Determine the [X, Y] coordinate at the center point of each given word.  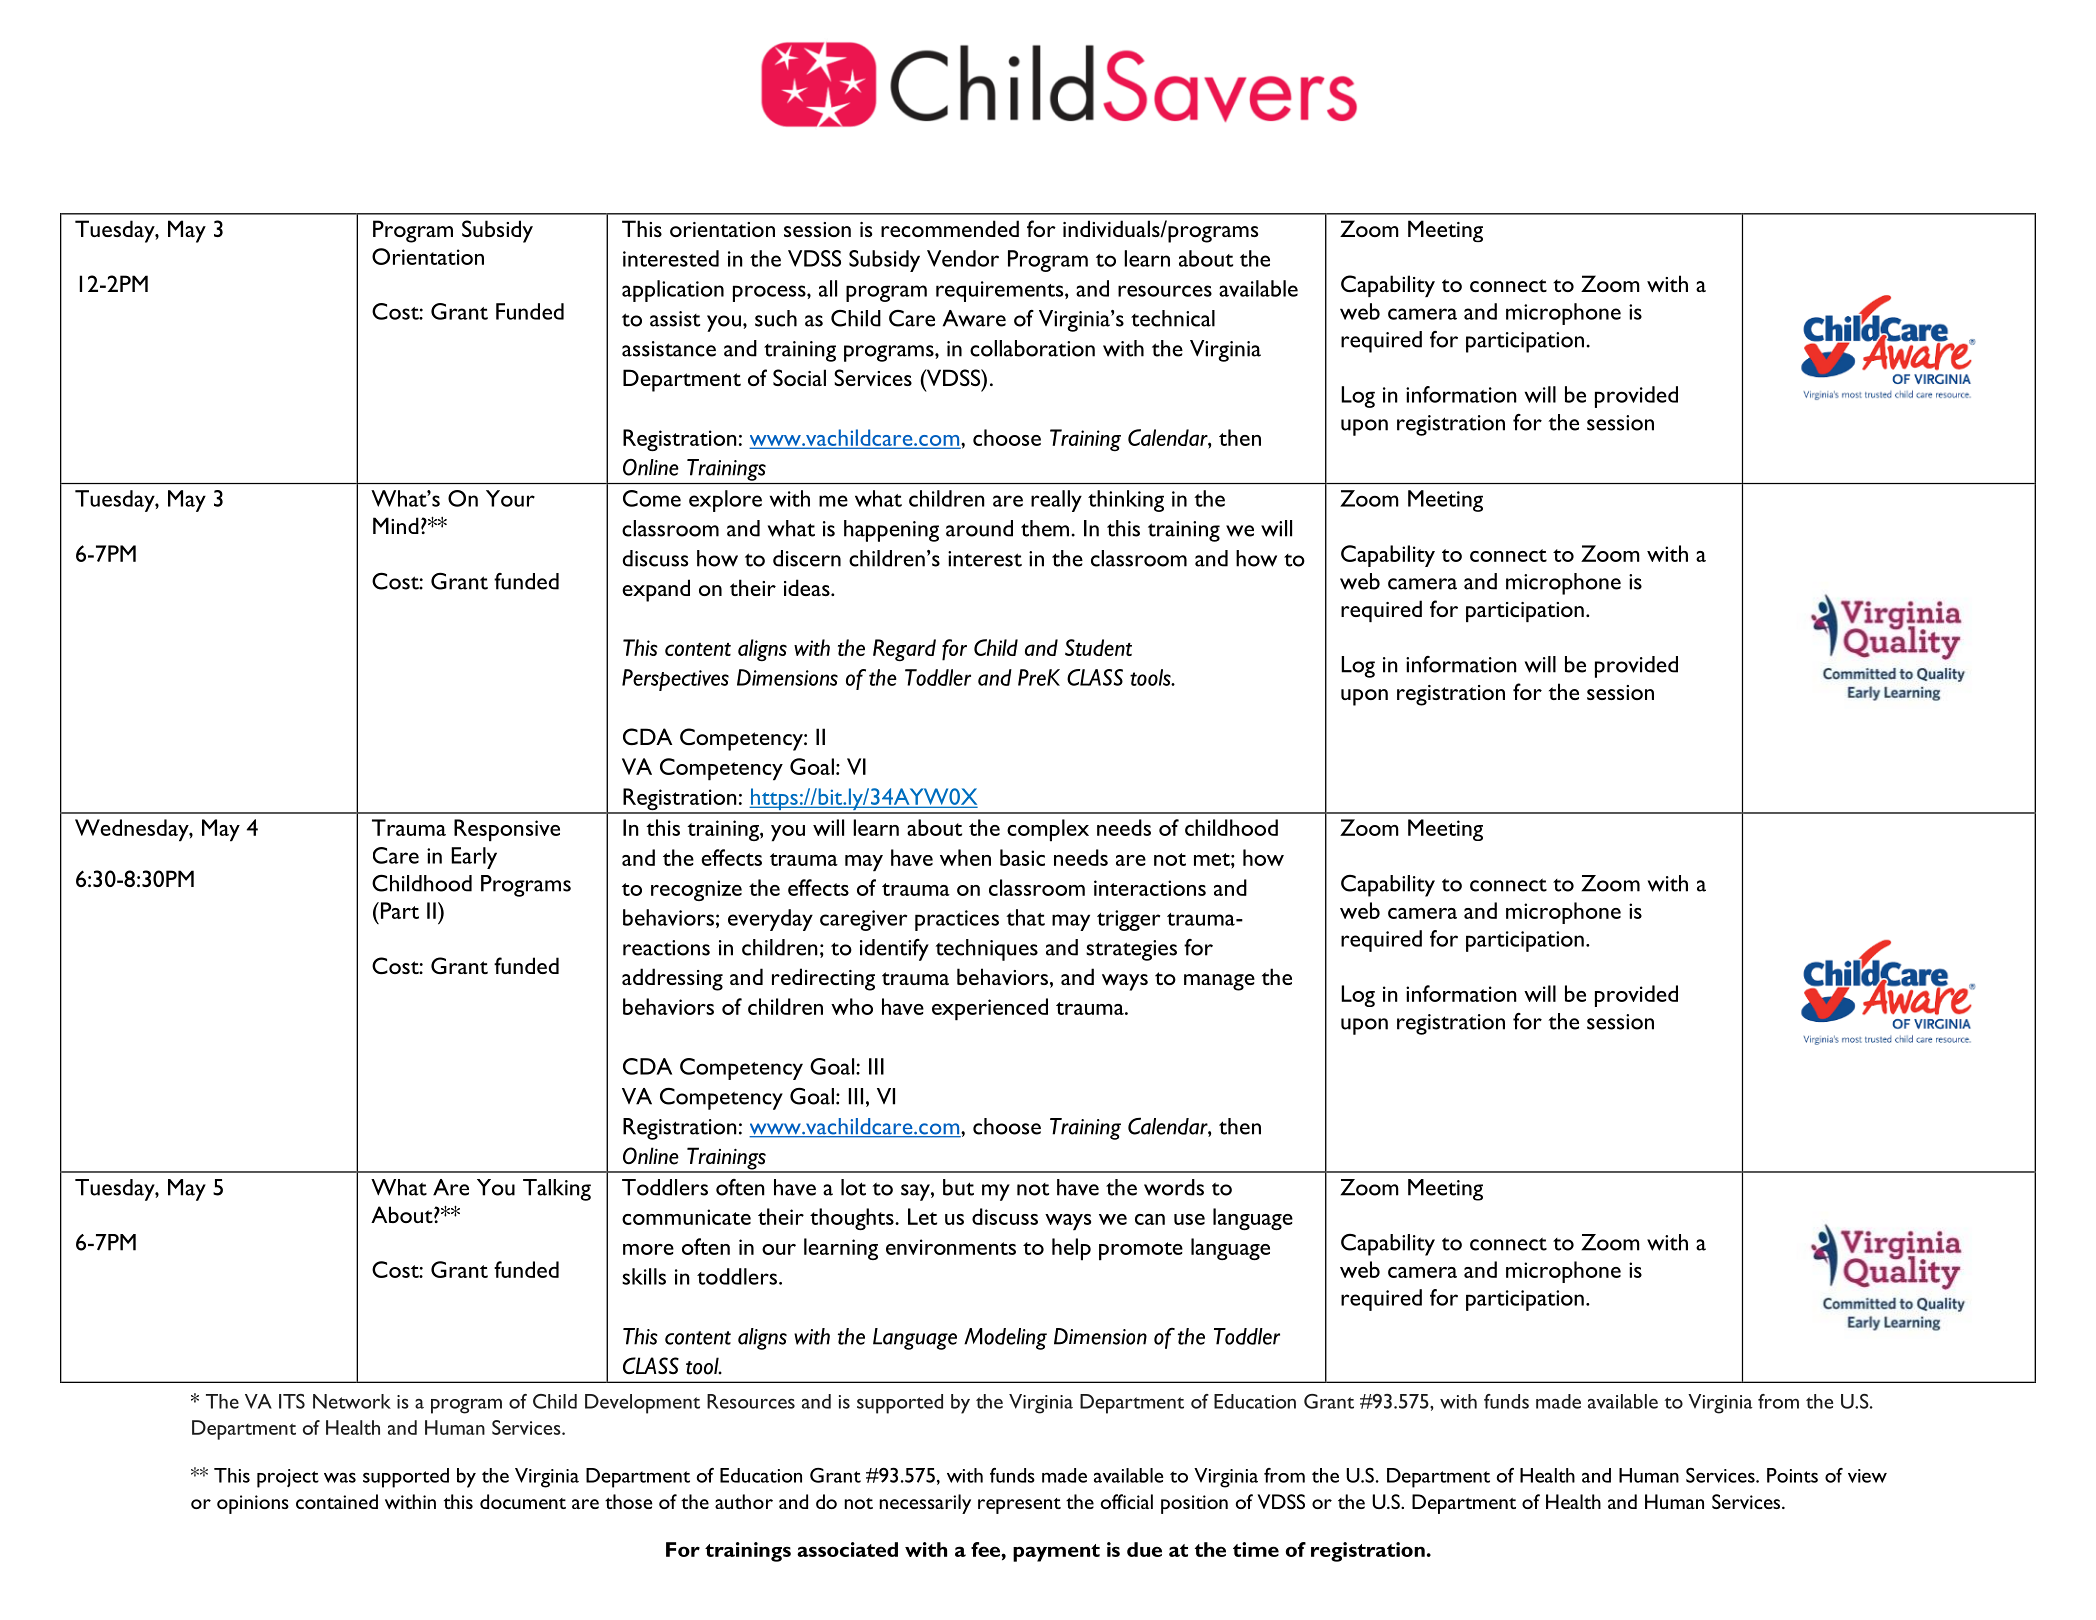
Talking [557, 1190]
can [1150, 1219]
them [1046, 528]
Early [474, 858]
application [673, 291]
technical [1173, 318]
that [1025, 917]
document [523, 1501]
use [1189, 1219]
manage [1219, 982]
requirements [1001, 291]
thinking [1126, 501]
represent [1019, 1506]
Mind [396, 525]
